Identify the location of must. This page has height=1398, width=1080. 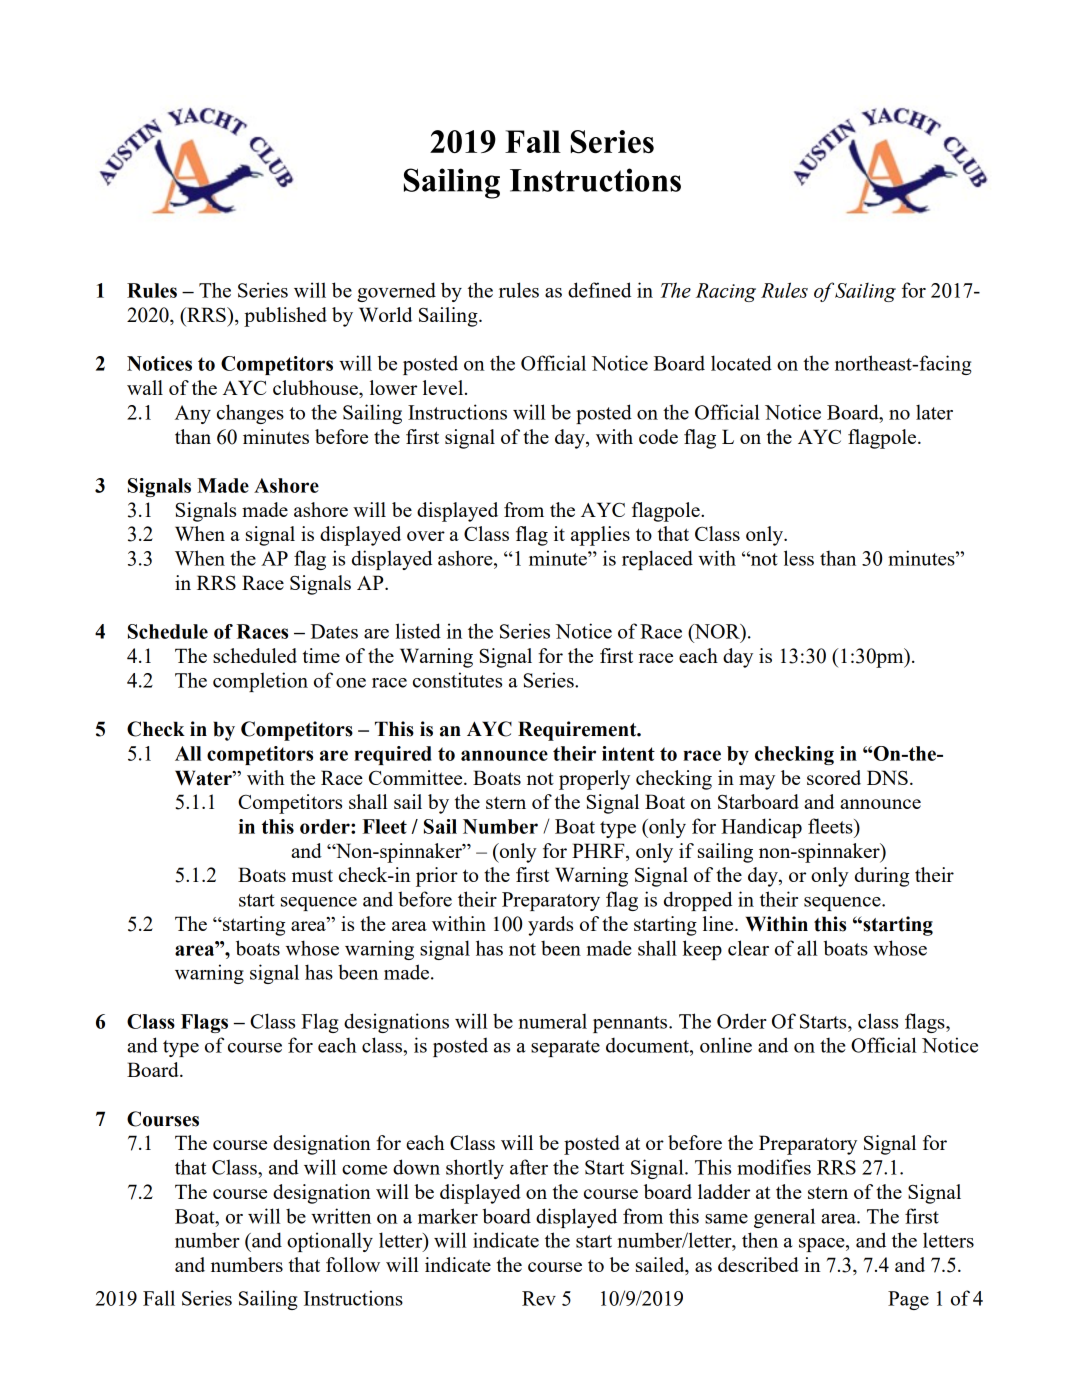
(312, 875).
